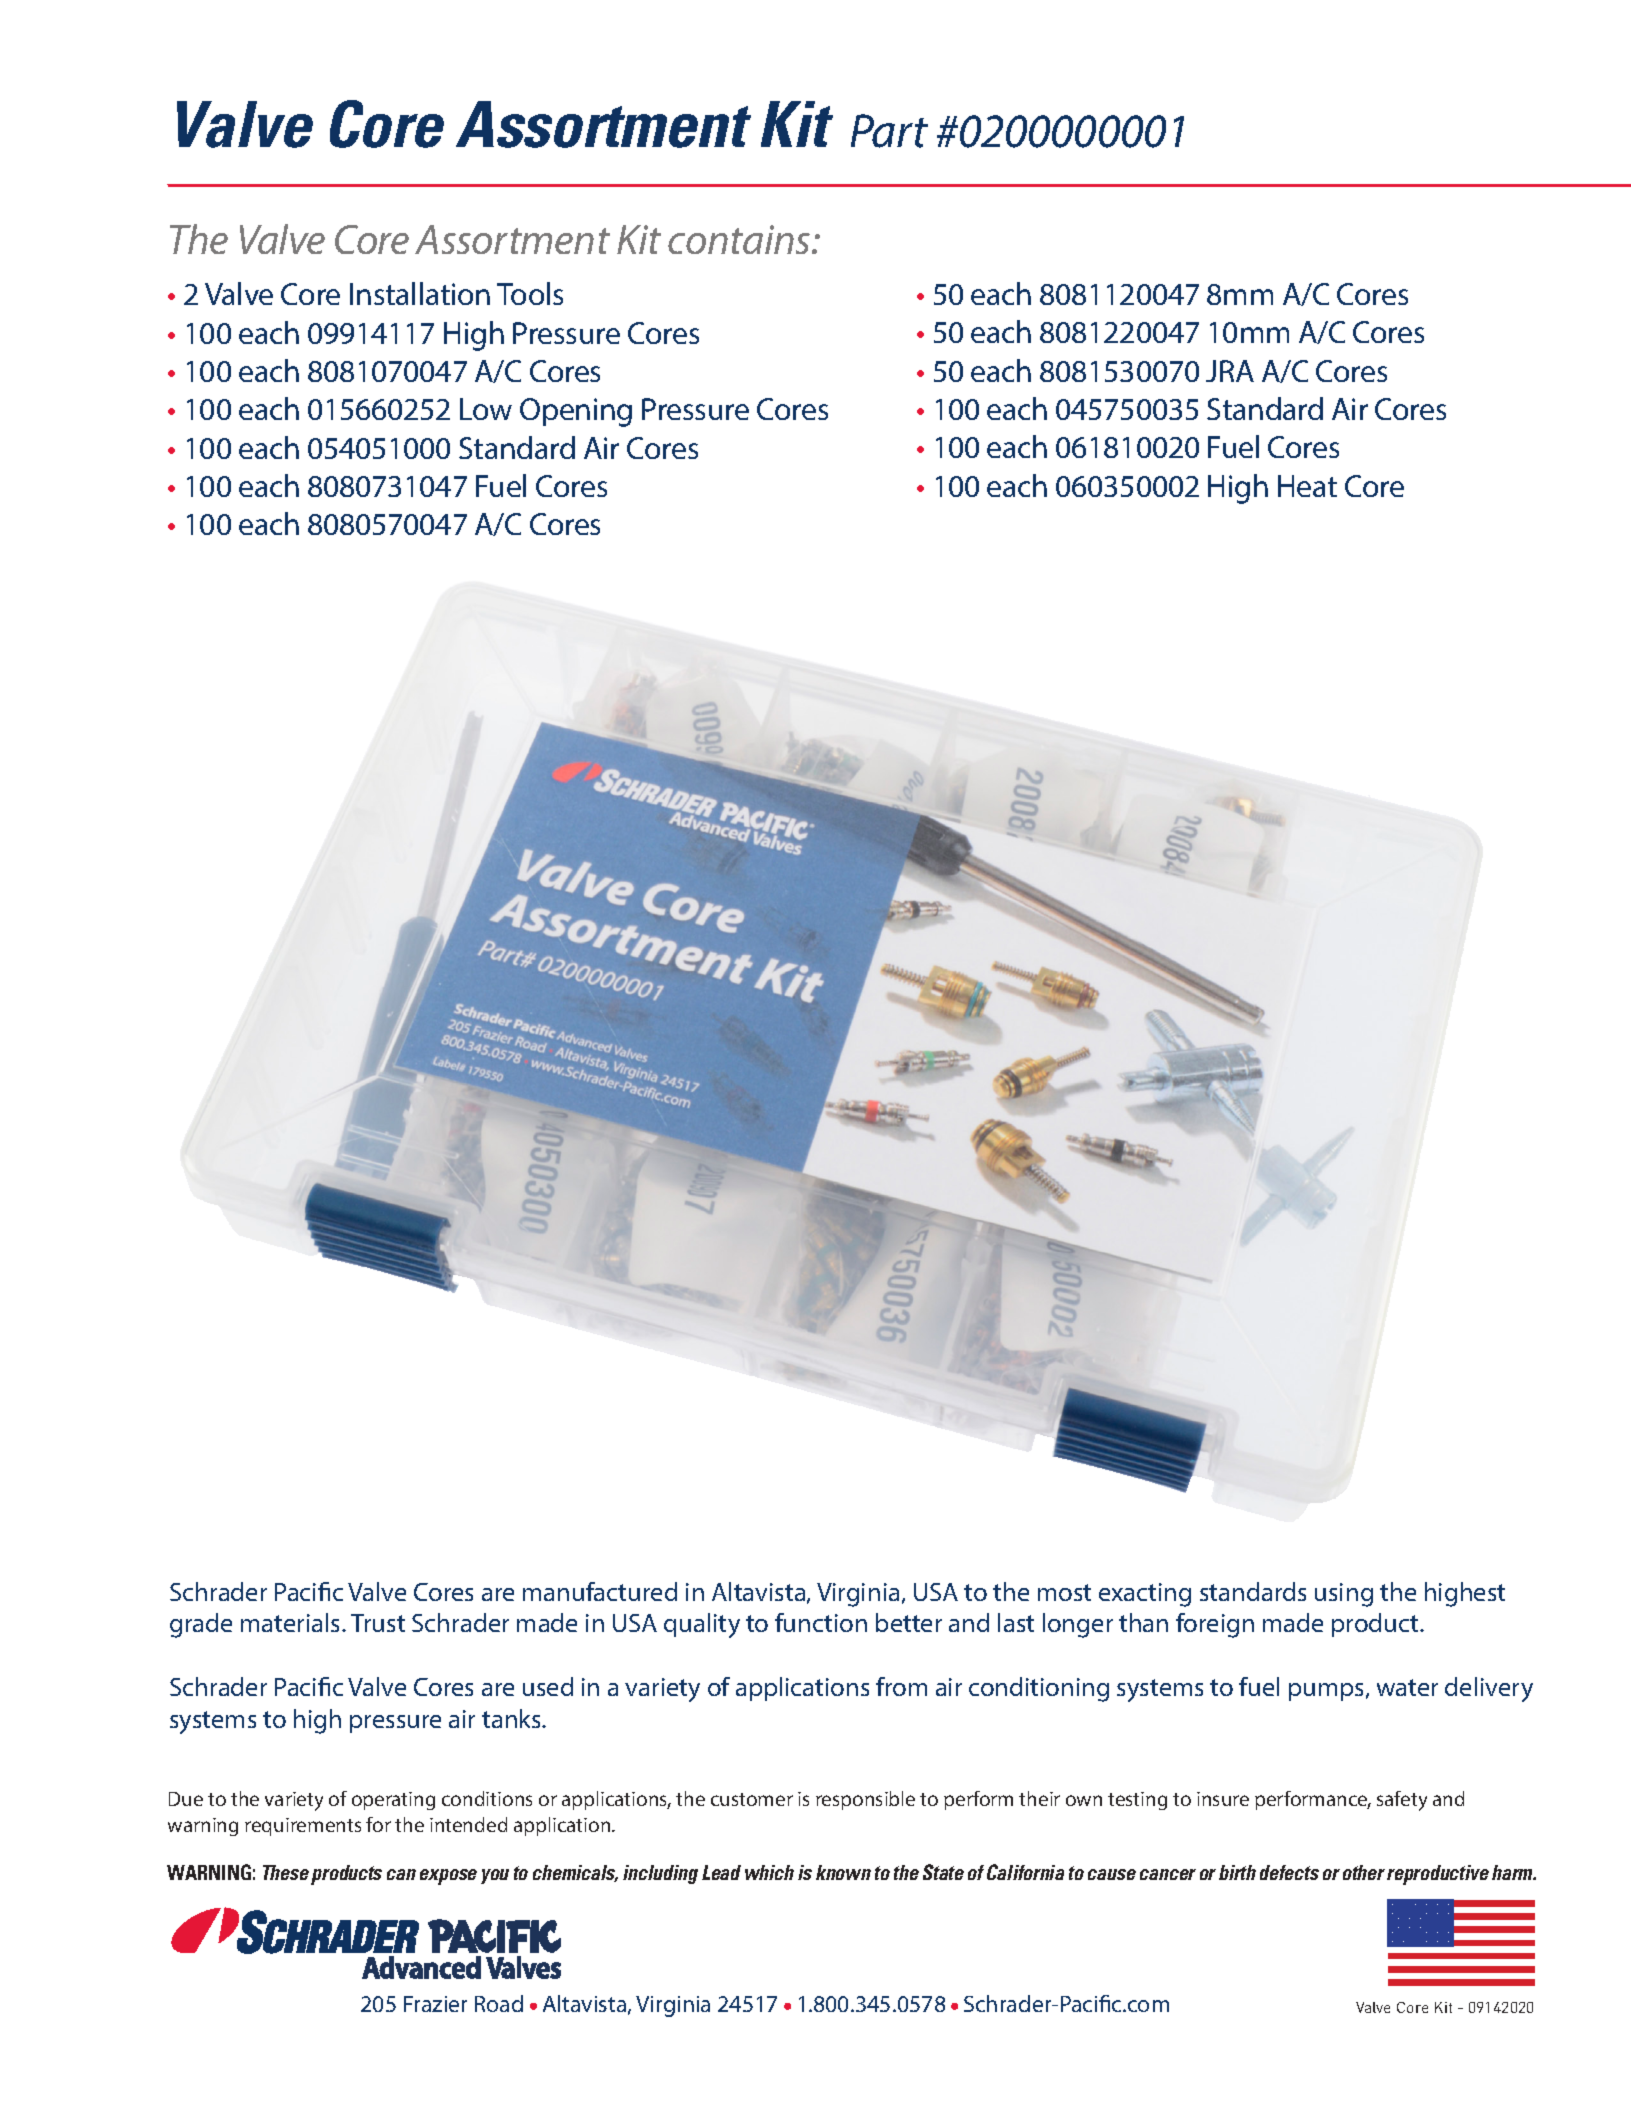 Image resolution: width=1631 pixels, height=2110 pixels. I want to click on function, so click(821, 1622).
